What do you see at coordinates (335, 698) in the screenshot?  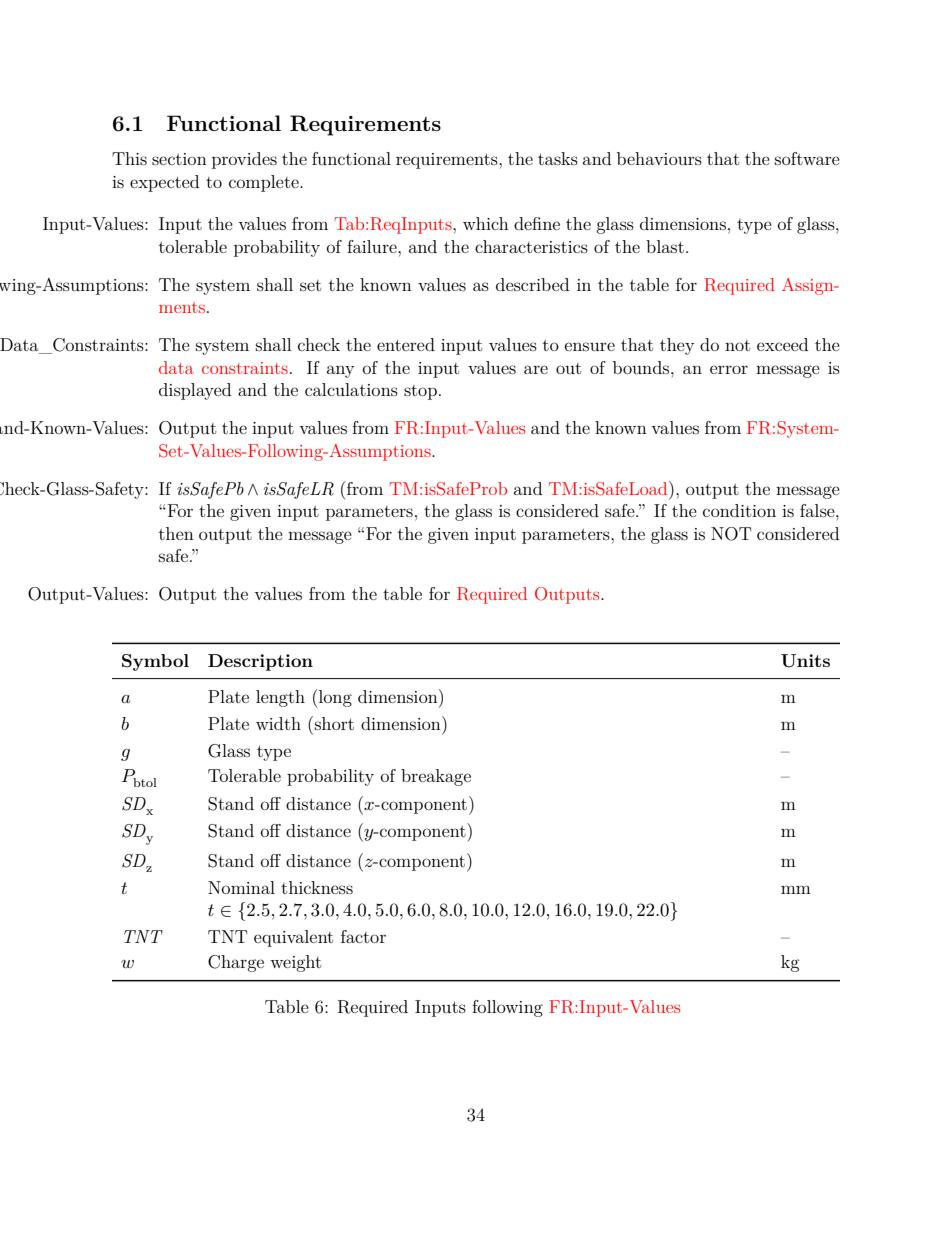 I see `long` at bounding box center [335, 698].
